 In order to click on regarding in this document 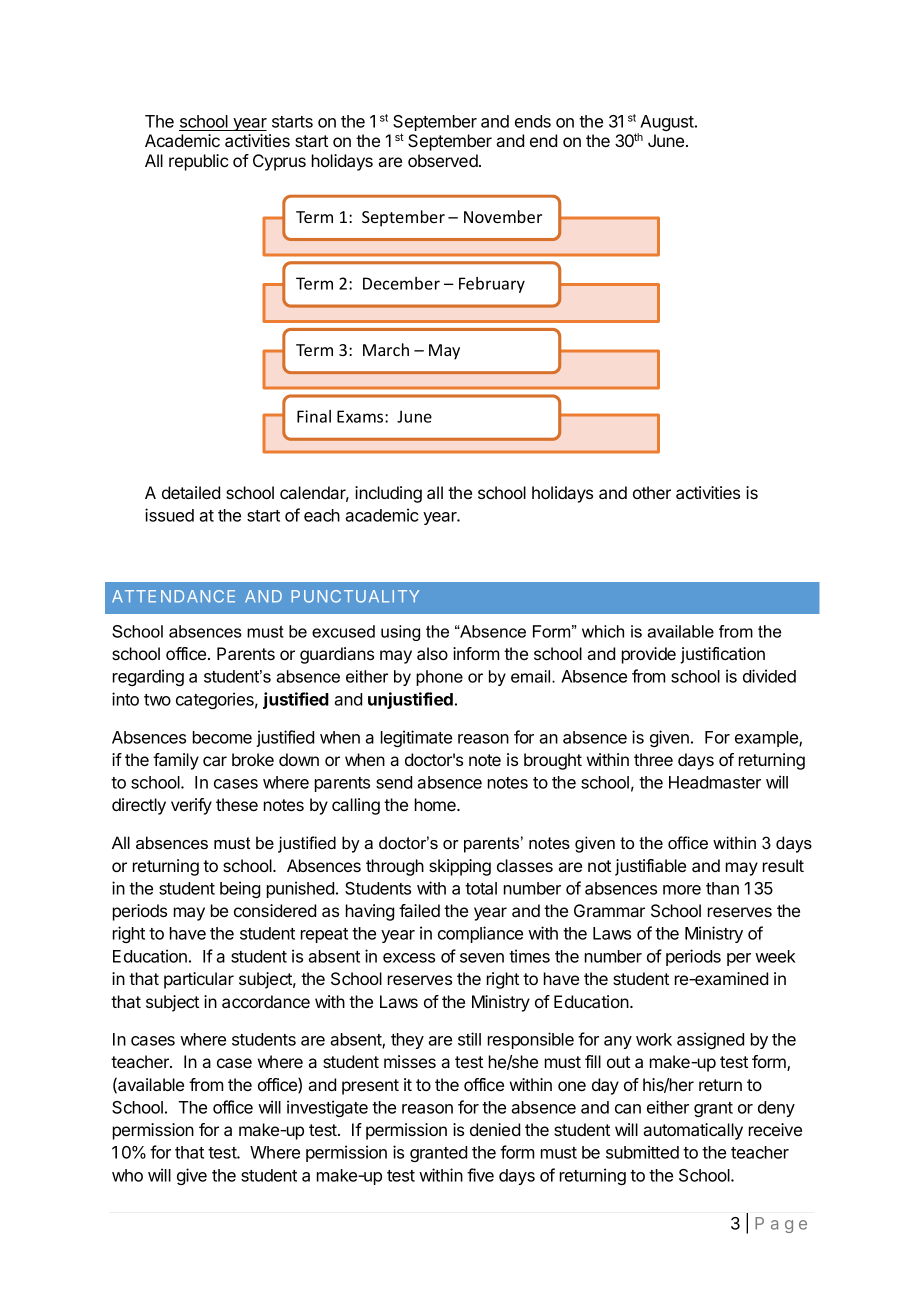, I will do `click(148, 677)`.
